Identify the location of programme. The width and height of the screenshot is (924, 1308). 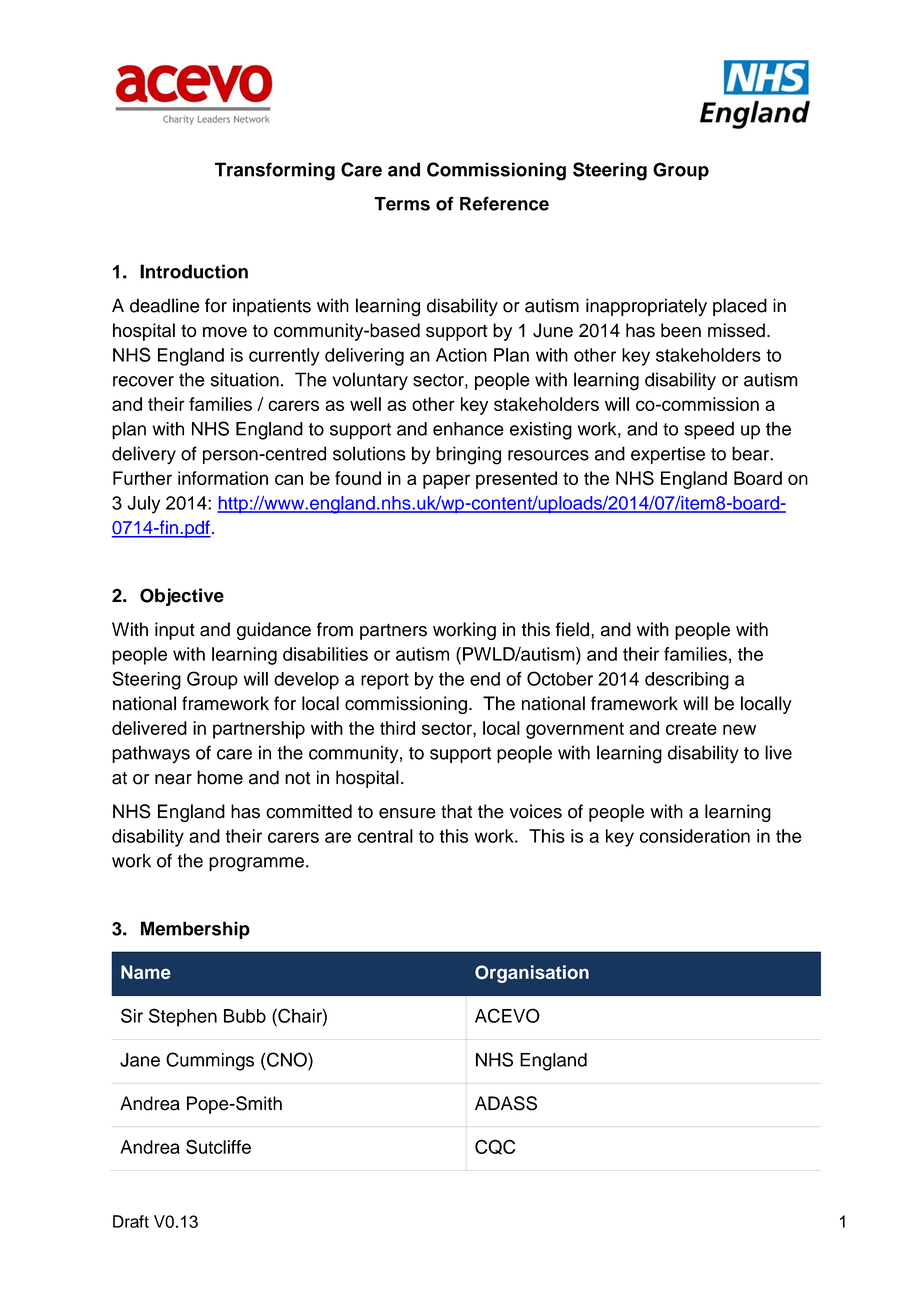
(256, 864).
